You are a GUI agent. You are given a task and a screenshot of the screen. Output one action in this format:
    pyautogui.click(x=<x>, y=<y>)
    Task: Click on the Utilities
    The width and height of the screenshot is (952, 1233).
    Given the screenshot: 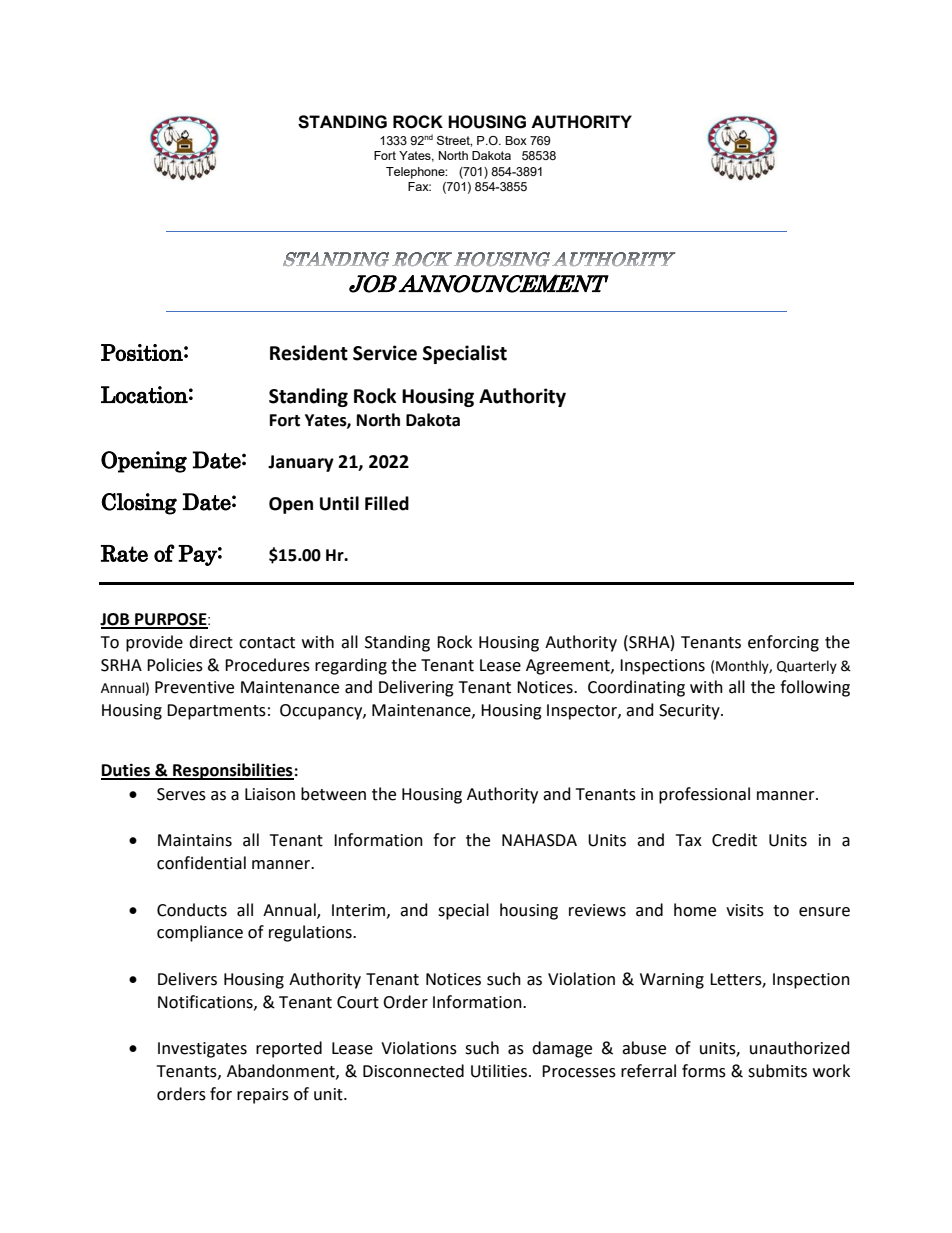 What is the action you would take?
    pyautogui.click(x=500, y=1071)
